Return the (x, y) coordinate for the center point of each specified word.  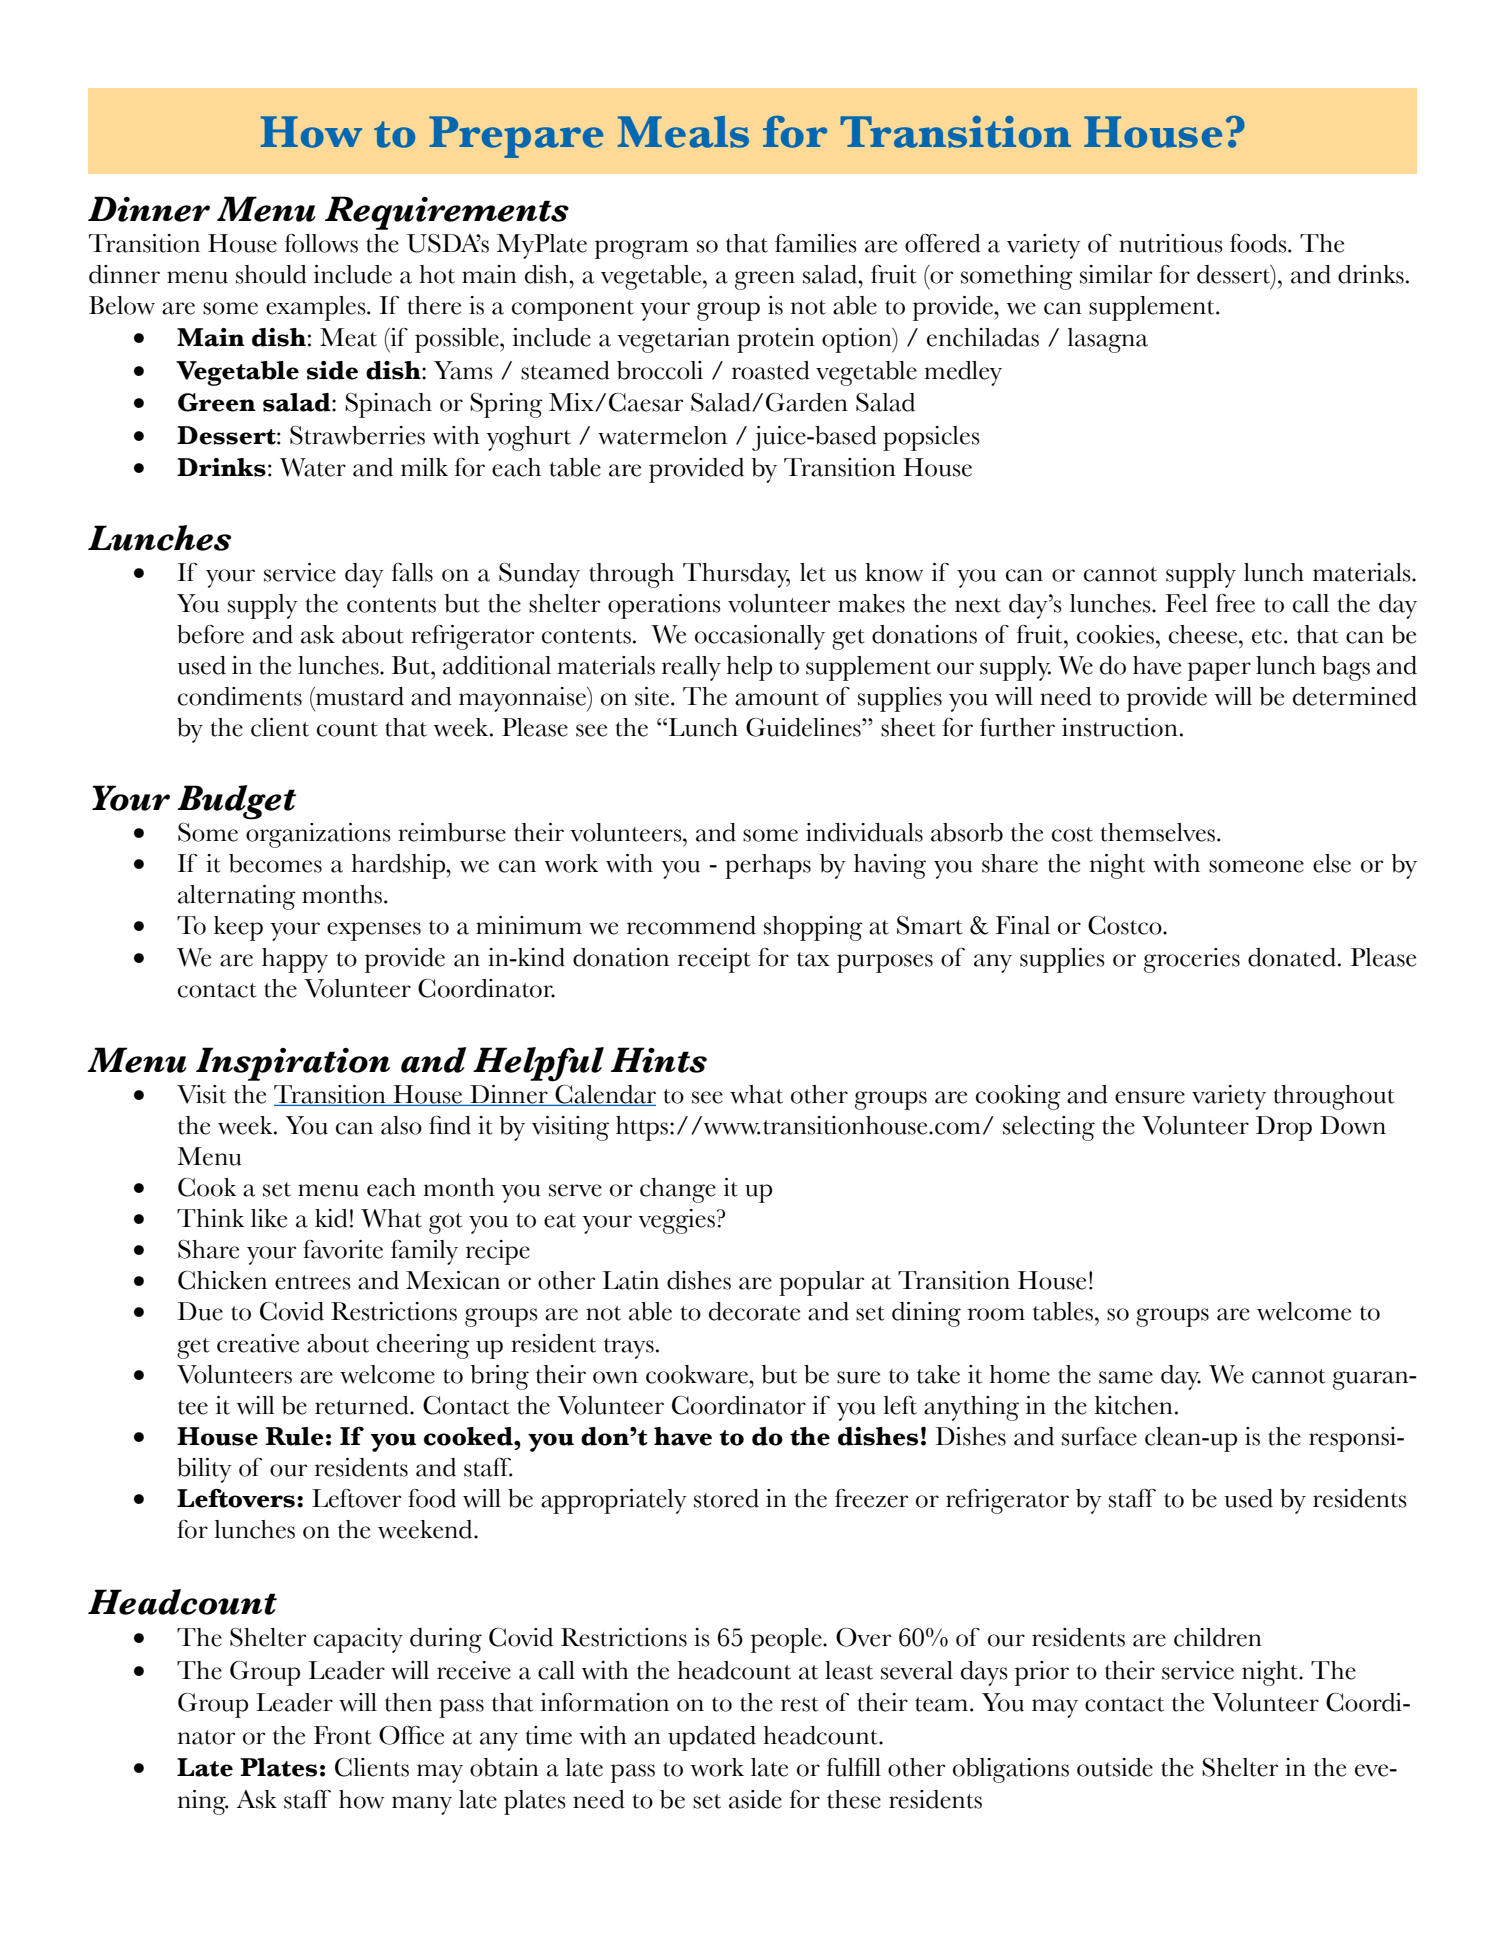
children (1218, 1637)
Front (343, 1735)
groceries (1192, 960)
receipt (714, 960)
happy (295, 960)
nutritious (1171, 243)
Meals (683, 132)
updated (712, 1738)
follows (321, 243)
